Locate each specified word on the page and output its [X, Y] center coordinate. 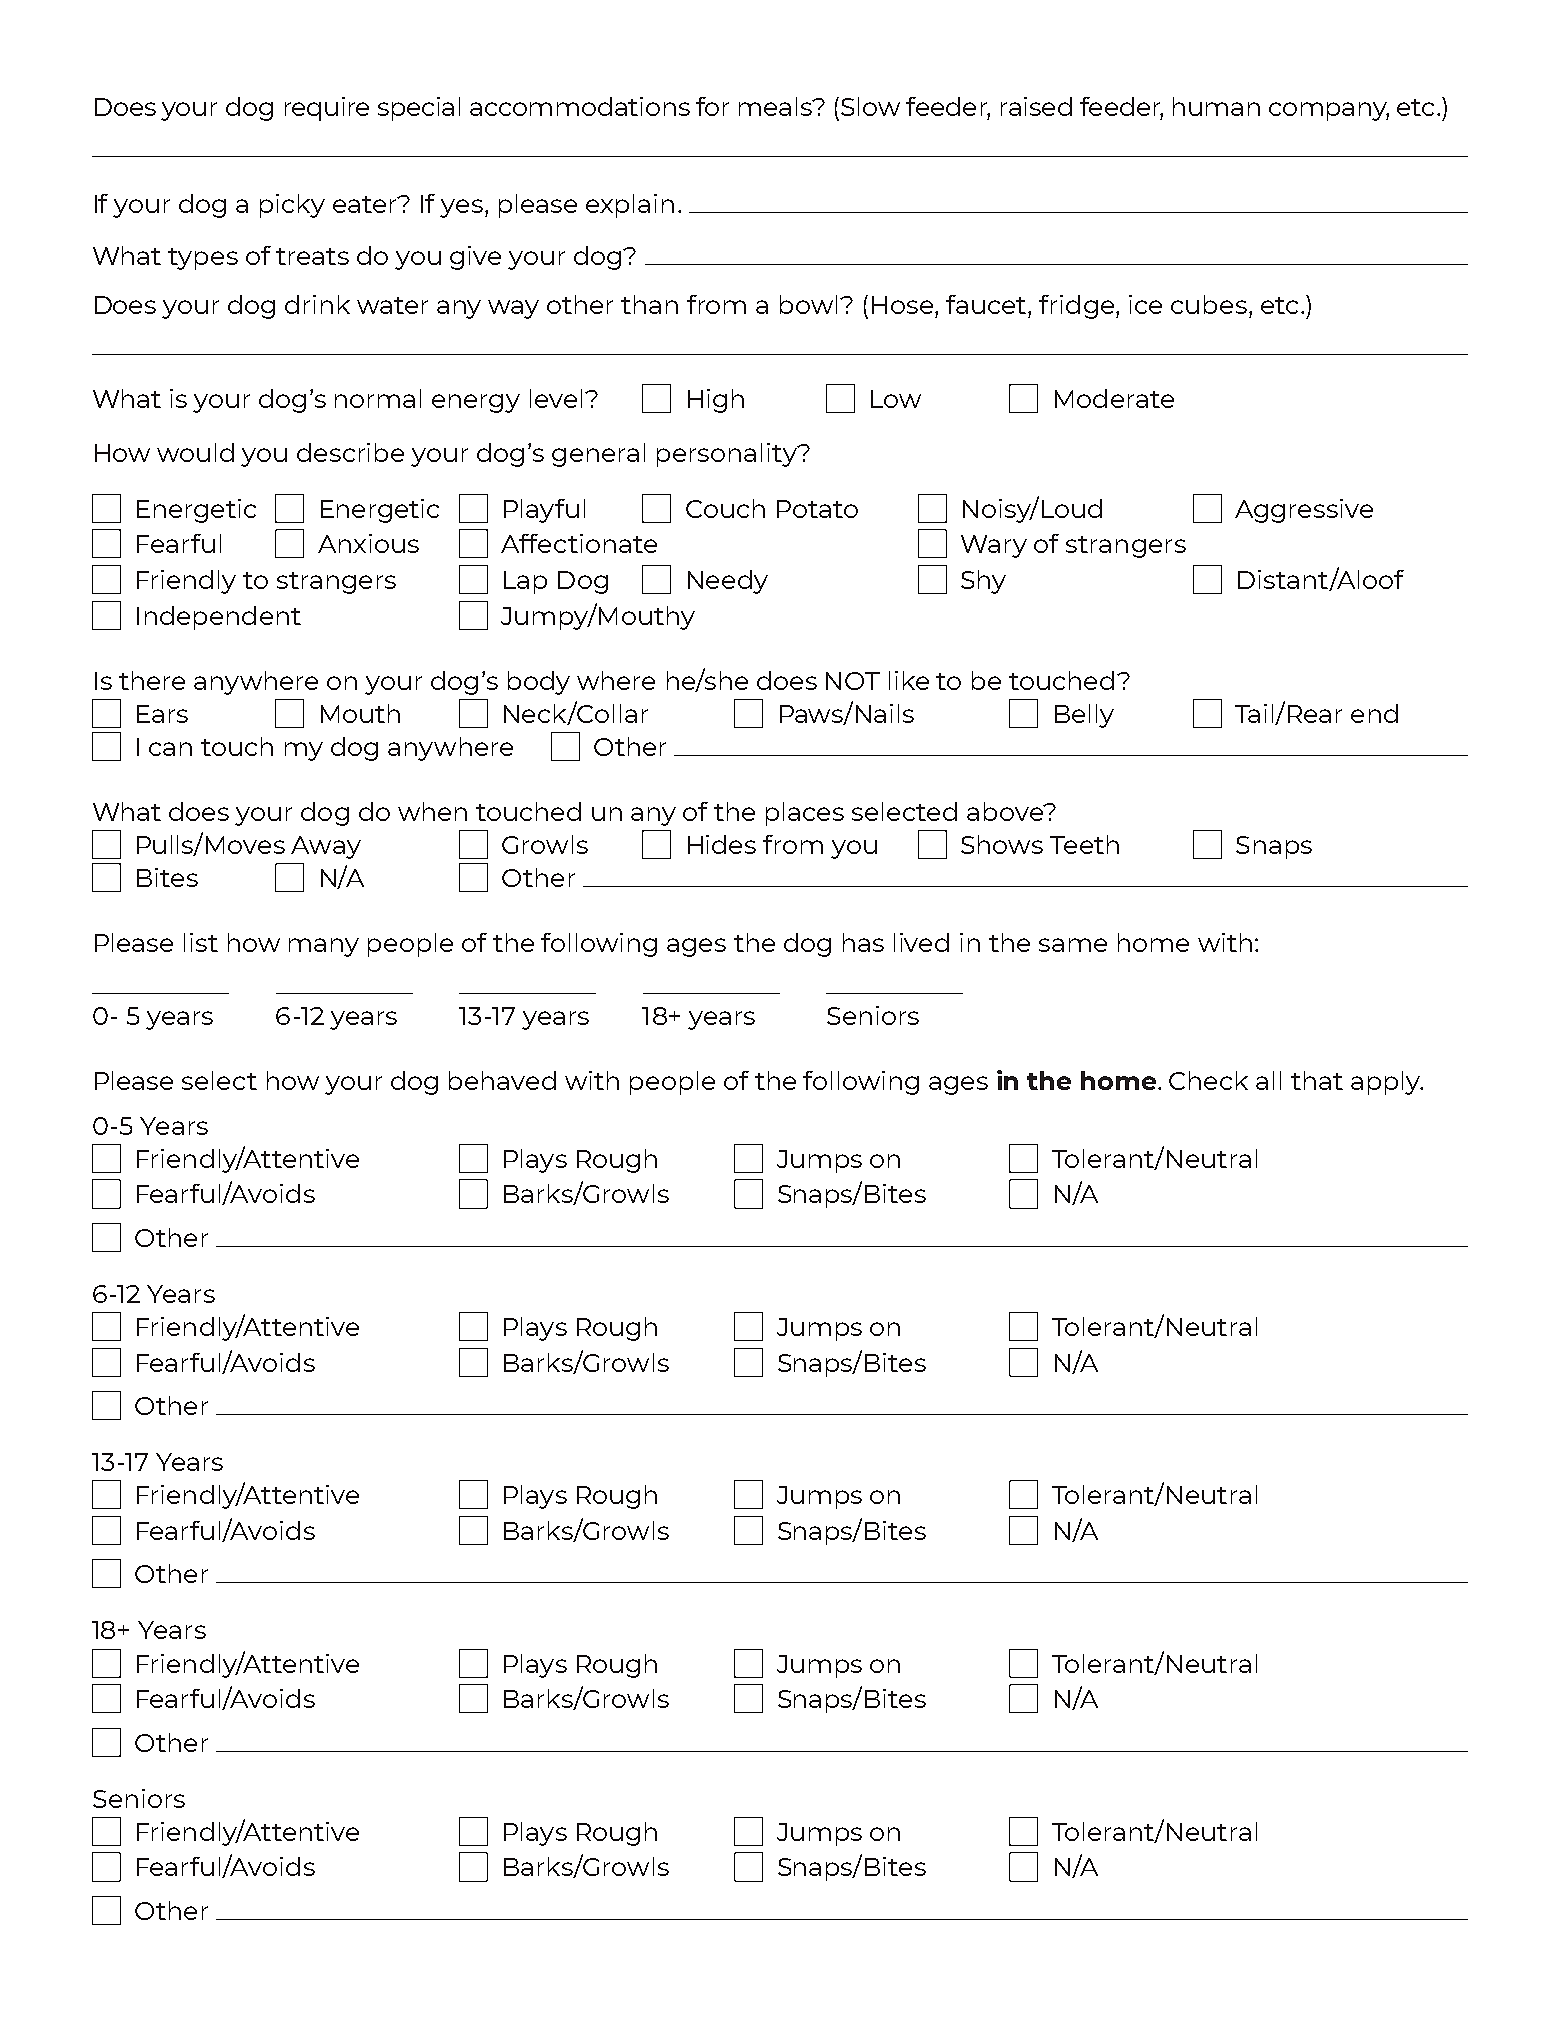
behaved [502, 1080]
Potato [817, 509]
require [327, 109]
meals [776, 106]
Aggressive [1304, 511]
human [1216, 106]
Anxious [368, 543]
